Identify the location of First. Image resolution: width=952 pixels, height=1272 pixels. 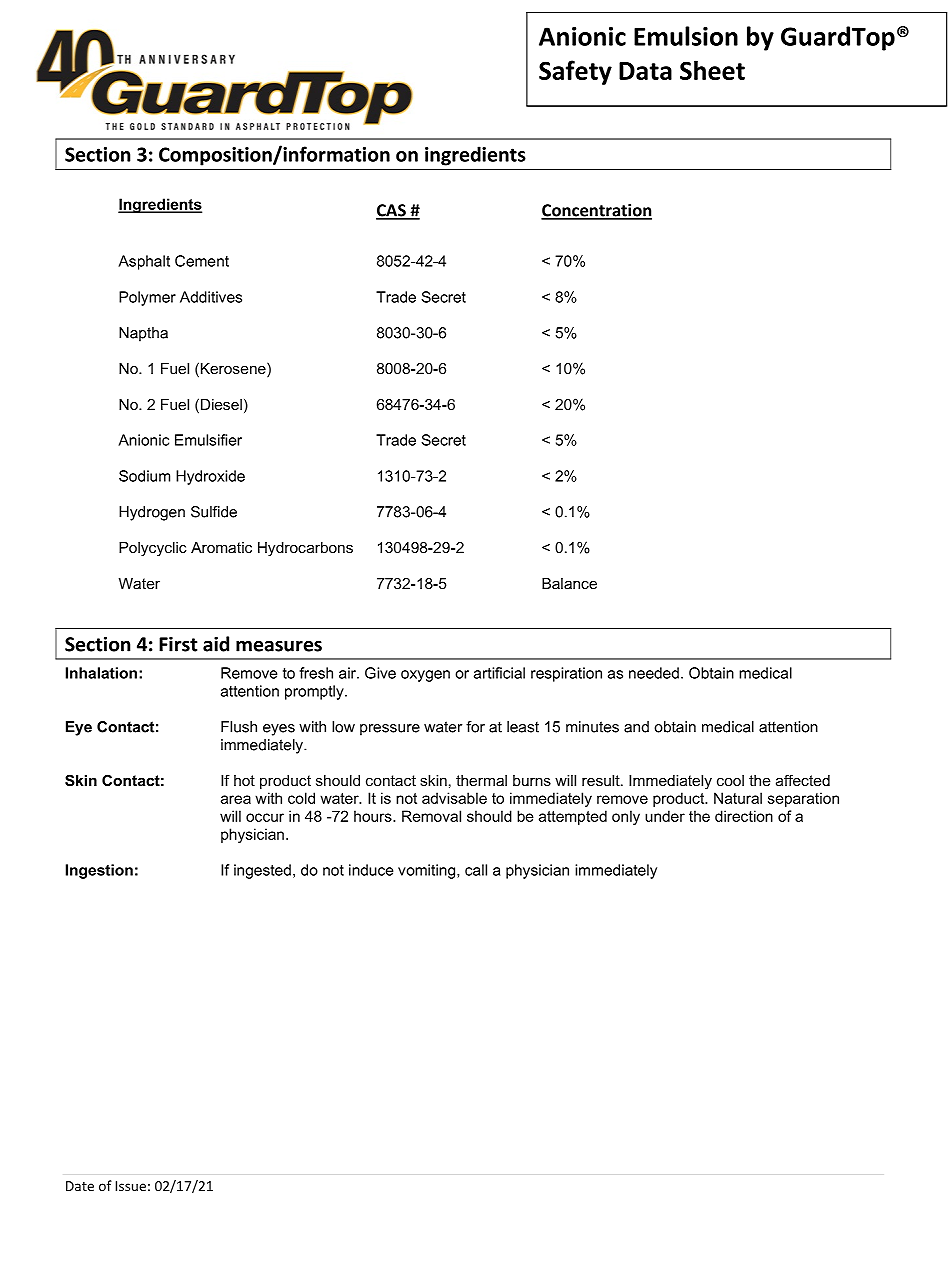
(178, 644).
